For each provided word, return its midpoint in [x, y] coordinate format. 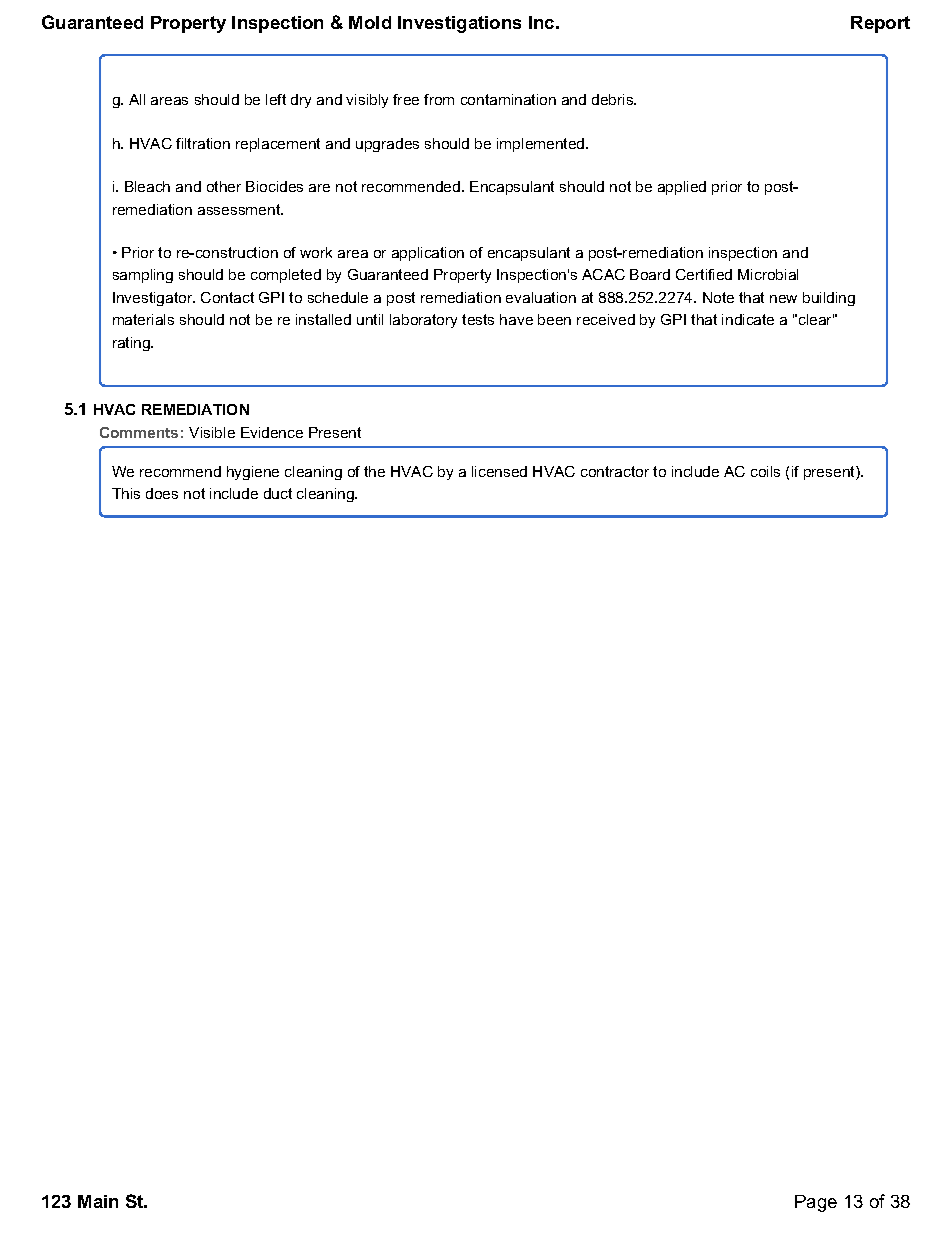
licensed [499, 471]
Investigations [459, 24]
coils [765, 471]
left [276, 99]
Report [880, 24]
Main [98, 1201]
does [162, 493]
